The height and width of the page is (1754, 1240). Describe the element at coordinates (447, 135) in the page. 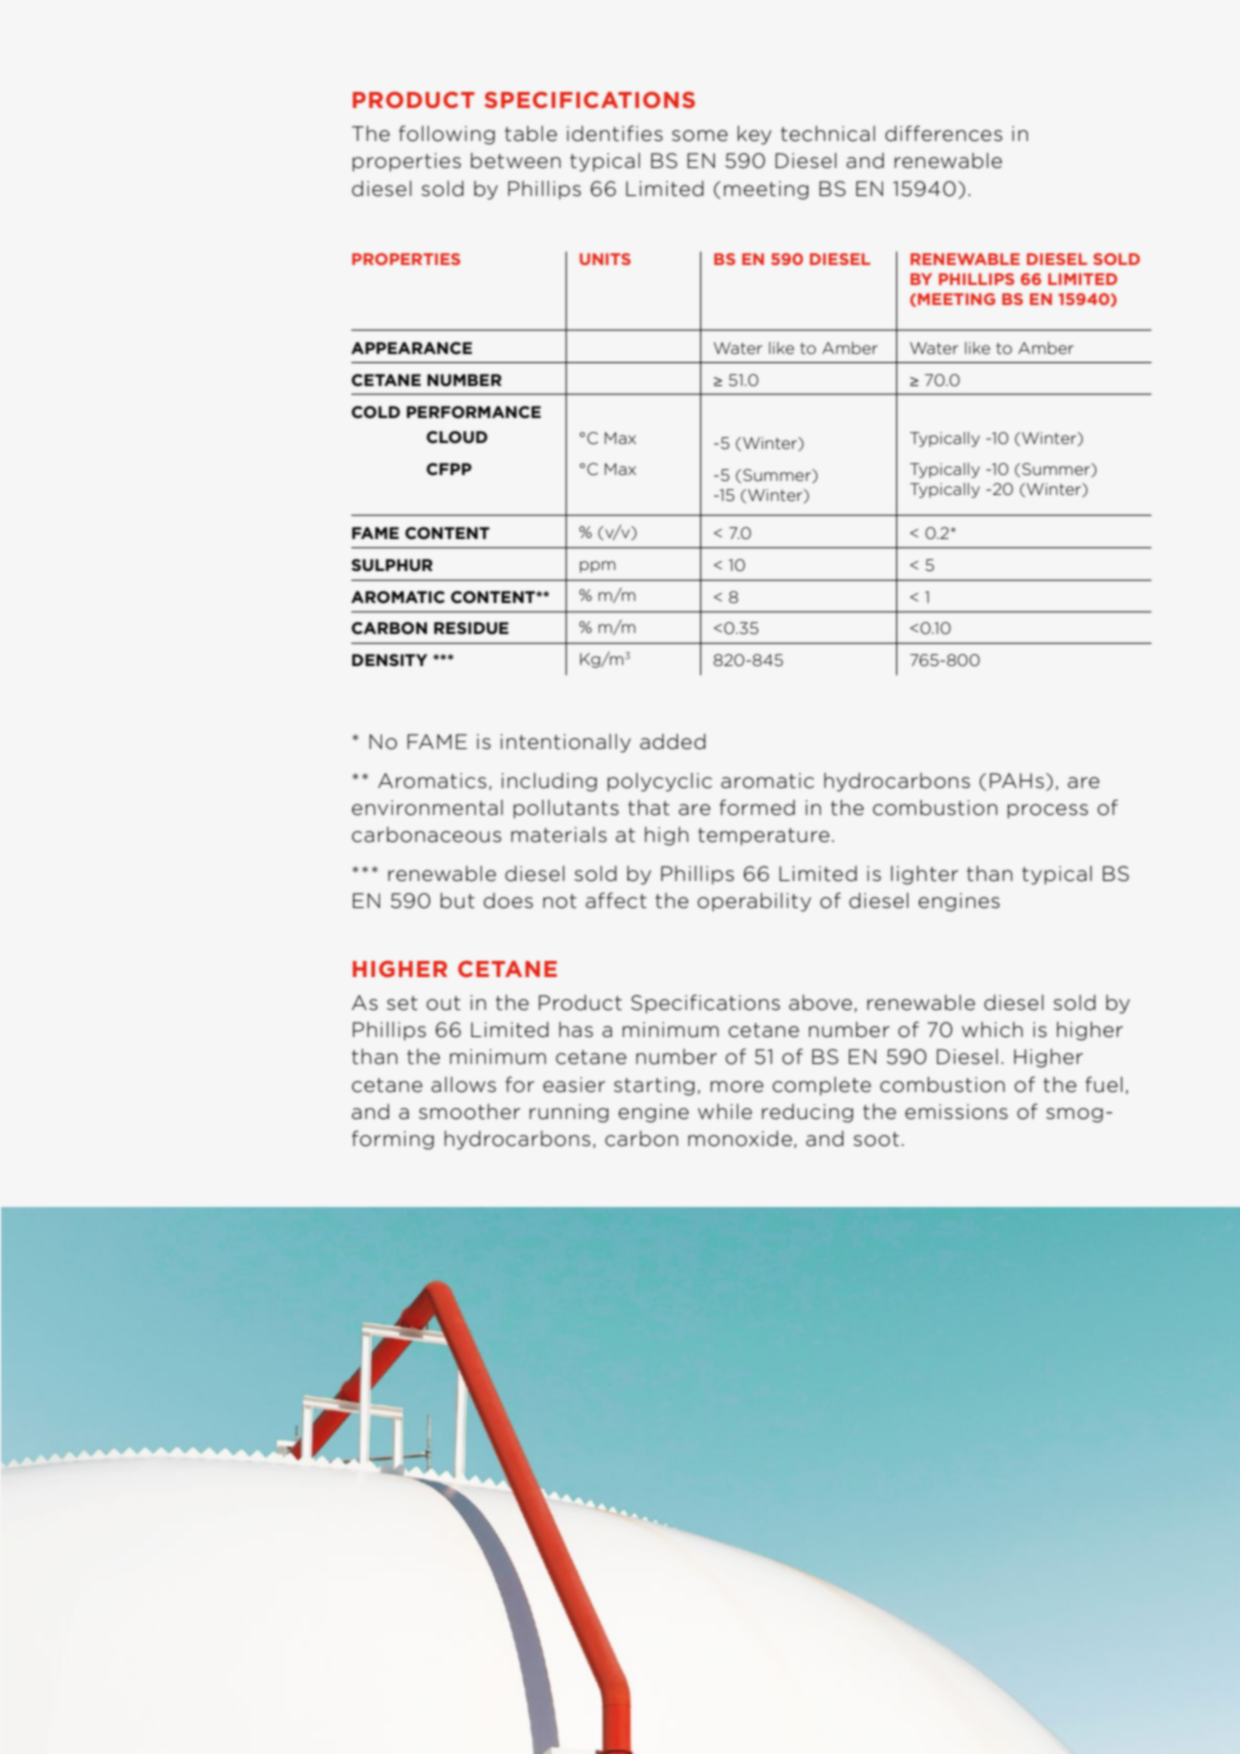

I see `following` at that location.
